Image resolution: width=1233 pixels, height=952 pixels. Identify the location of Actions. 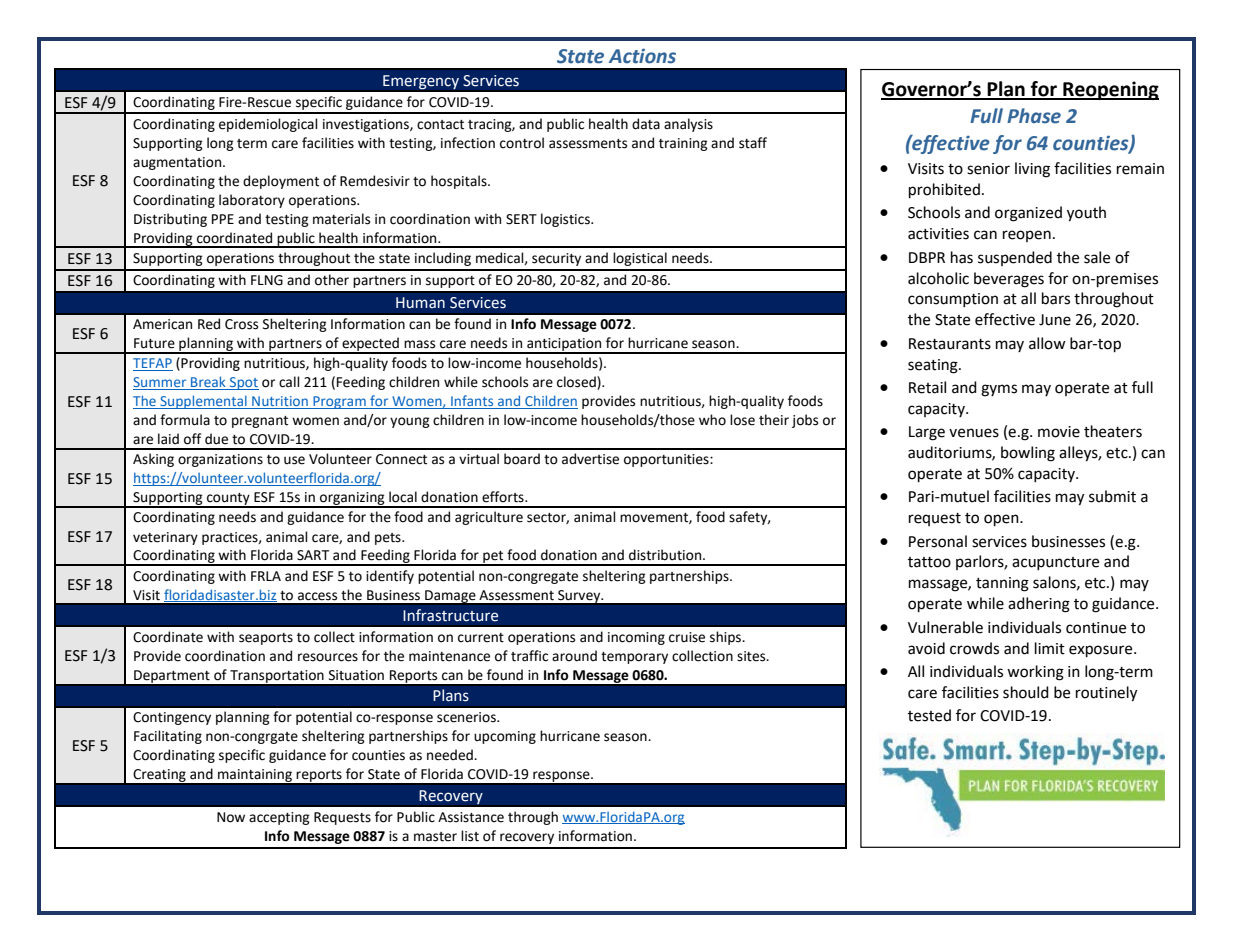
(642, 56).
